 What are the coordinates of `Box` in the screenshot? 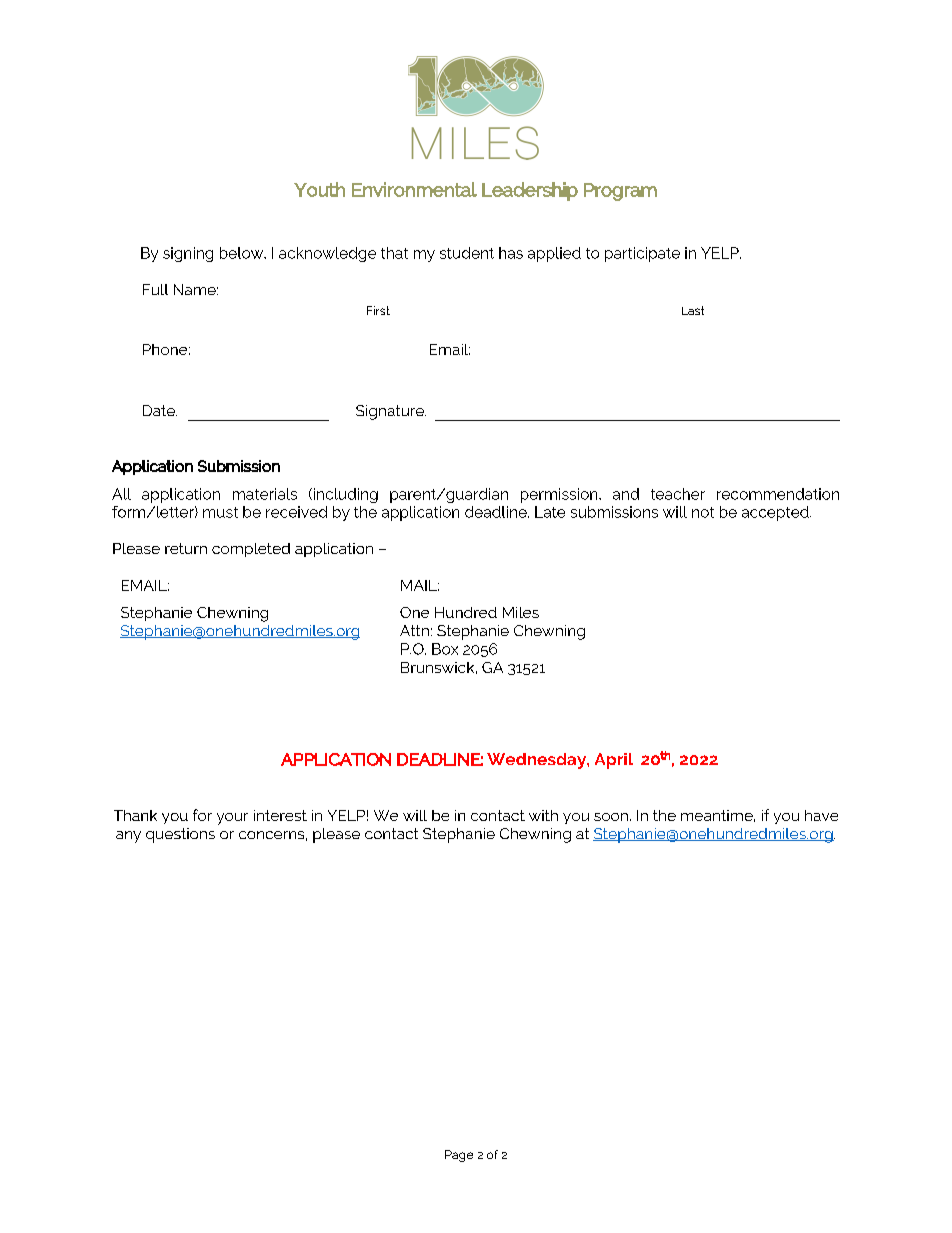 It's located at (445, 649).
